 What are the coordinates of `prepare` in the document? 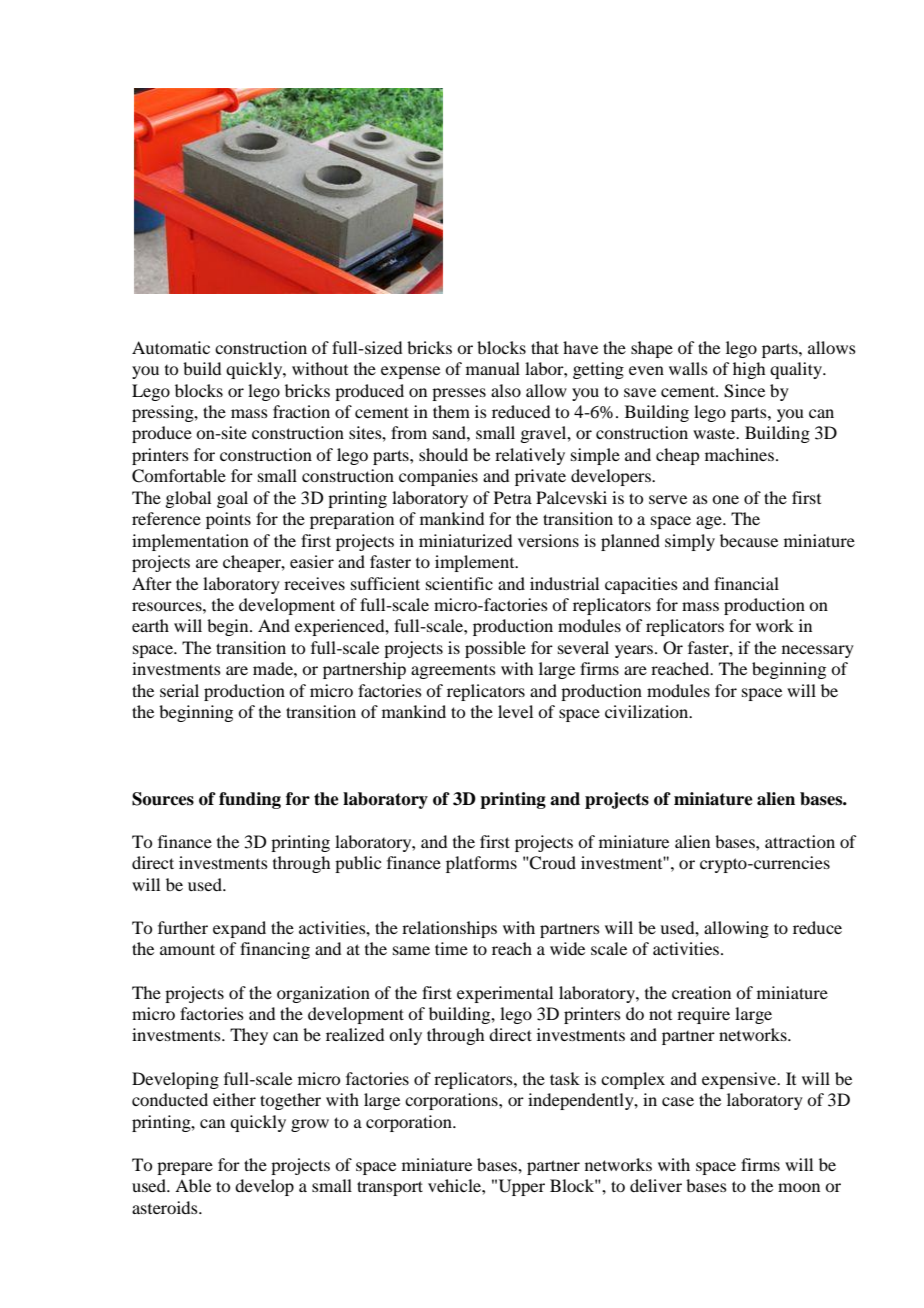 It's located at (185, 1168).
